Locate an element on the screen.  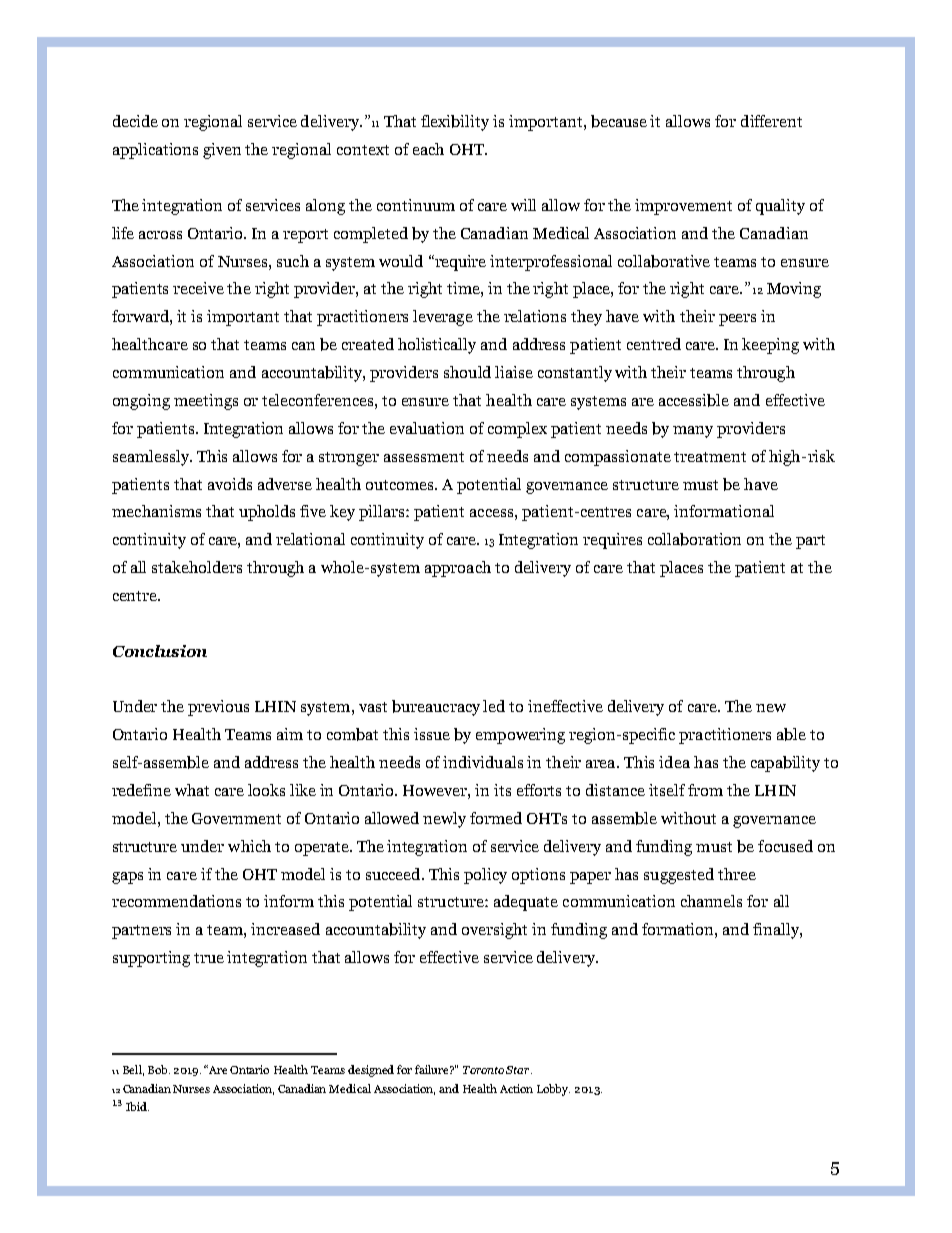
idea is located at coordinates (674, 762).
